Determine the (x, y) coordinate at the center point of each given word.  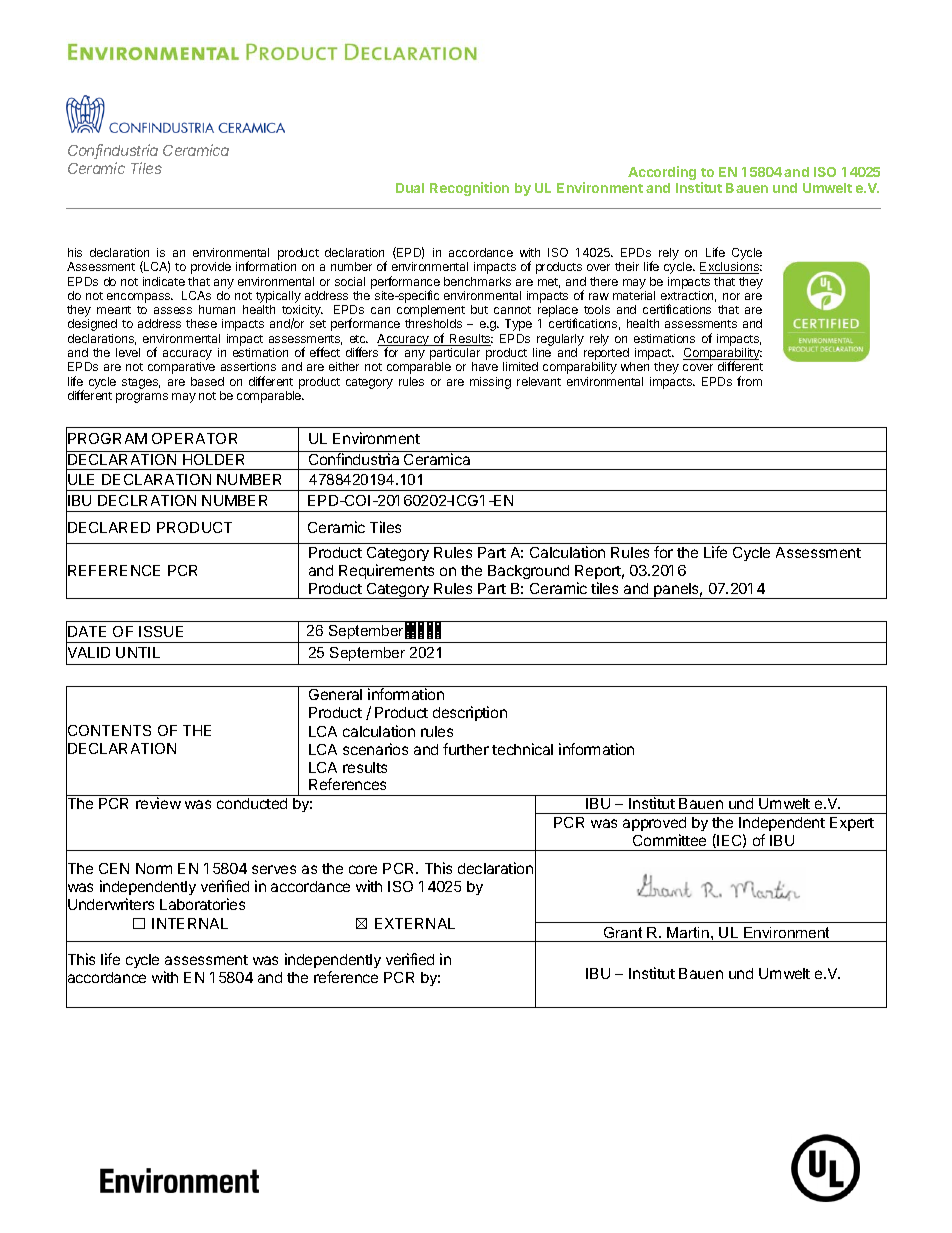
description (470, 713)
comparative (181, 368)
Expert (852, 824)
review (158, 803)
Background (528, 572)
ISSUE (161, 631)
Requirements (386, 571)
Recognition (469, 189)
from (749, 381)
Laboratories (202, 904)
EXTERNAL (415, 923)
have (485, 366)
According (662, 173)
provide (211, 268)
